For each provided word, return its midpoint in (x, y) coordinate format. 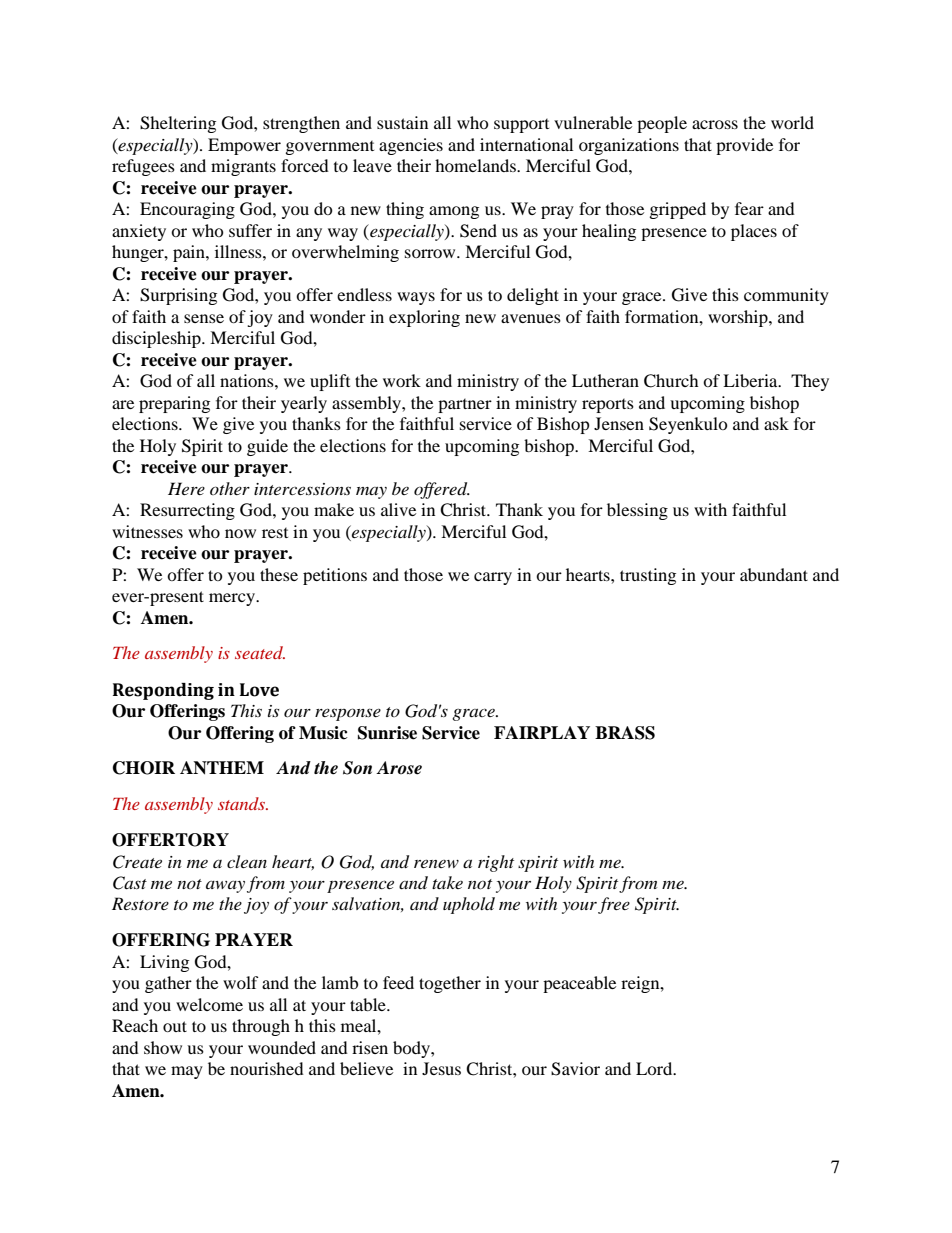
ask (776, 423)
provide (744, 146)
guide (267, 447)
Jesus (441, 1068)
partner (465, 406)
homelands (476, 165)
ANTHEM (222, 768)
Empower (244, 146)
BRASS (625, 733)
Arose (399, 768)
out (175, 1026)
